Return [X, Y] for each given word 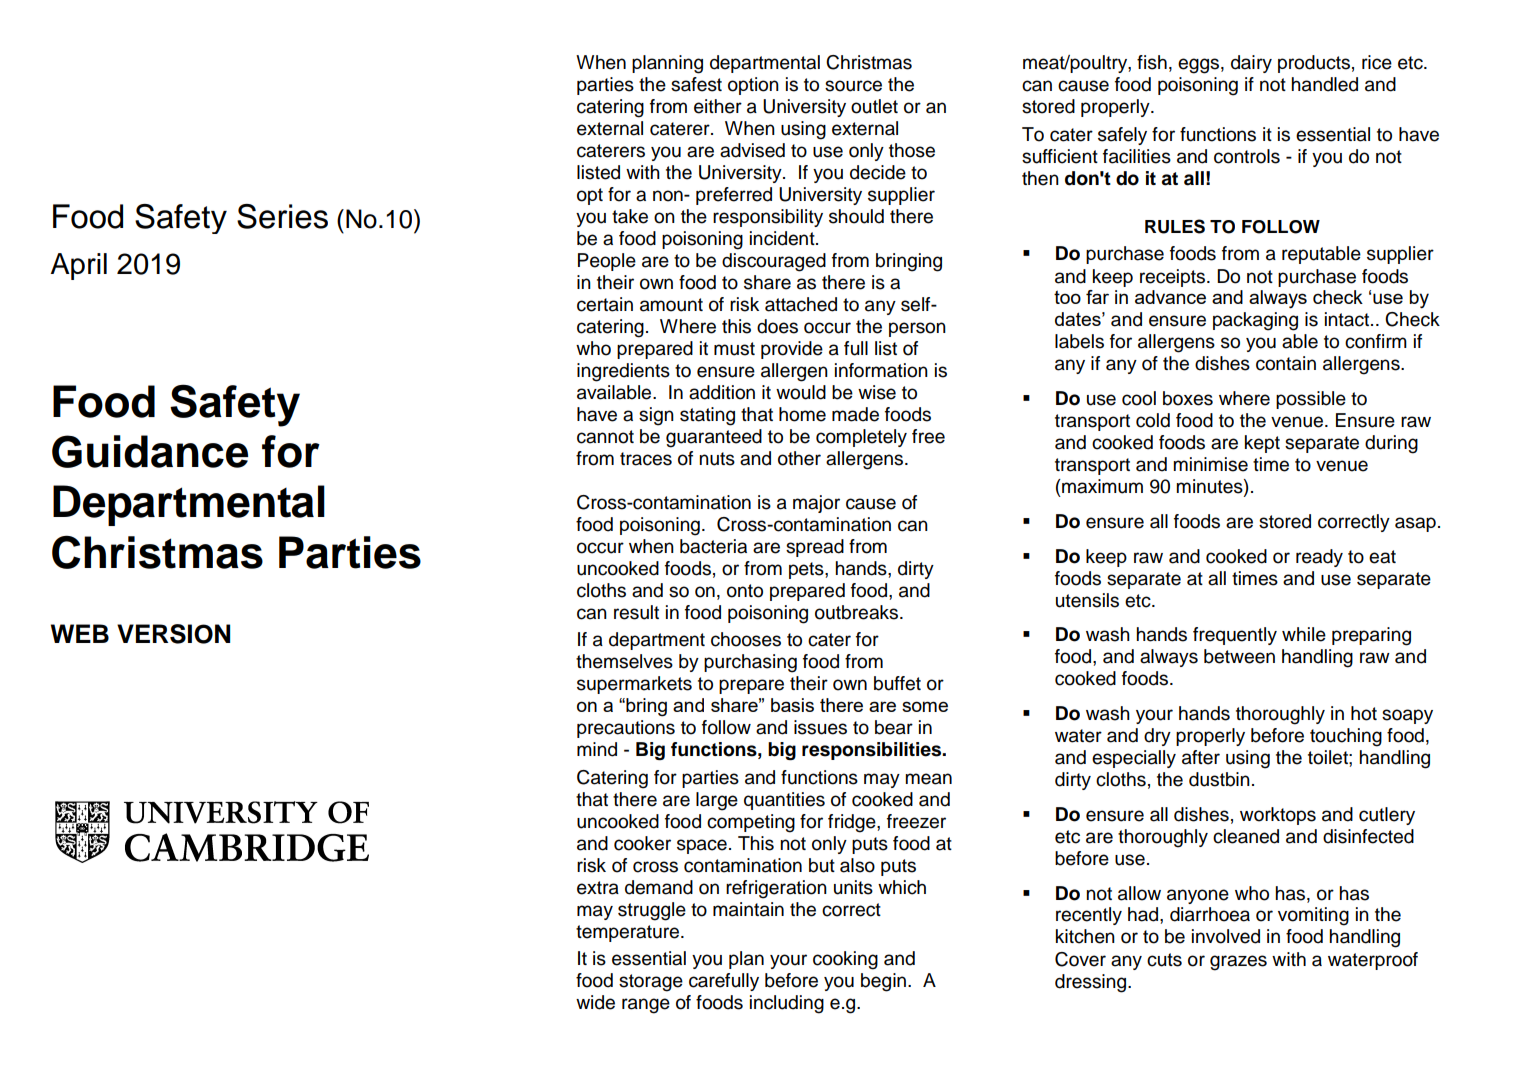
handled [1324, 84]
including [787, 1004]
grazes [1238, 963]
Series [282, 216]
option [753, 86]
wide [595, 1002]
